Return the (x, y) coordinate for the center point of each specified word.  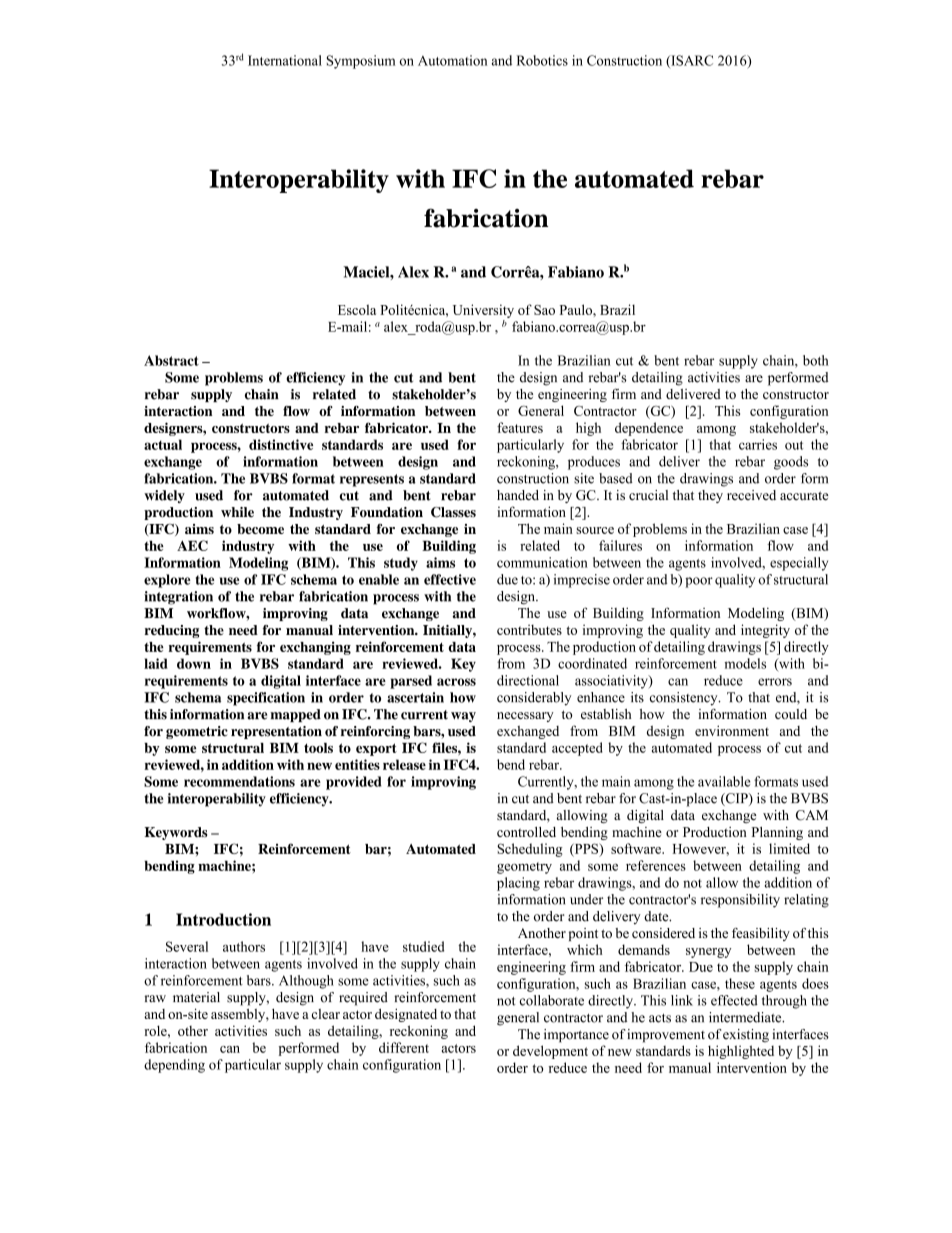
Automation (452, 60)
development (550, 1052)
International (285, 60)
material (196, 997)
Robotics (542, 60)
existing (746, 1036)
